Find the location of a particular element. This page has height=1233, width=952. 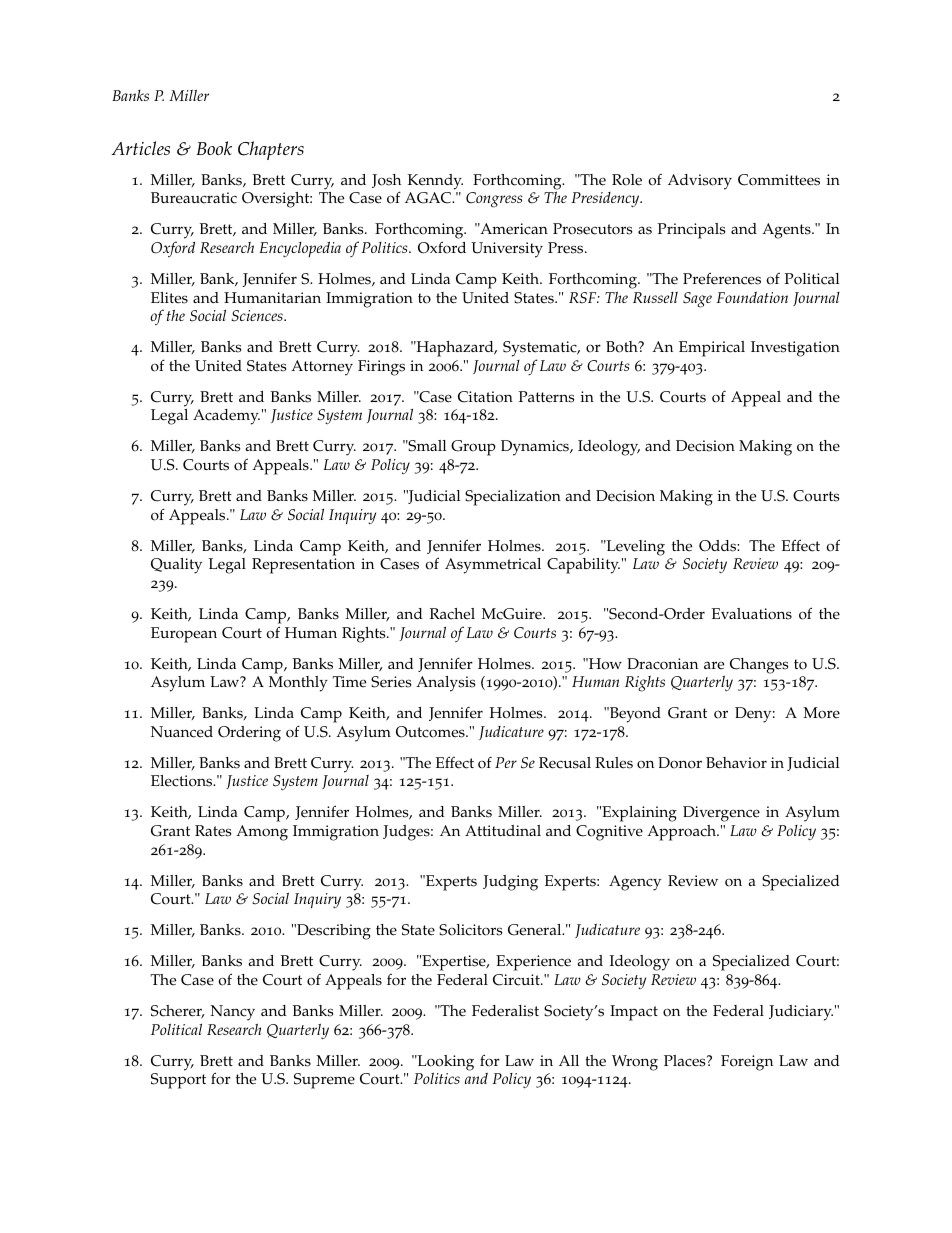

Behavior is located at coordinates (736, 763).
